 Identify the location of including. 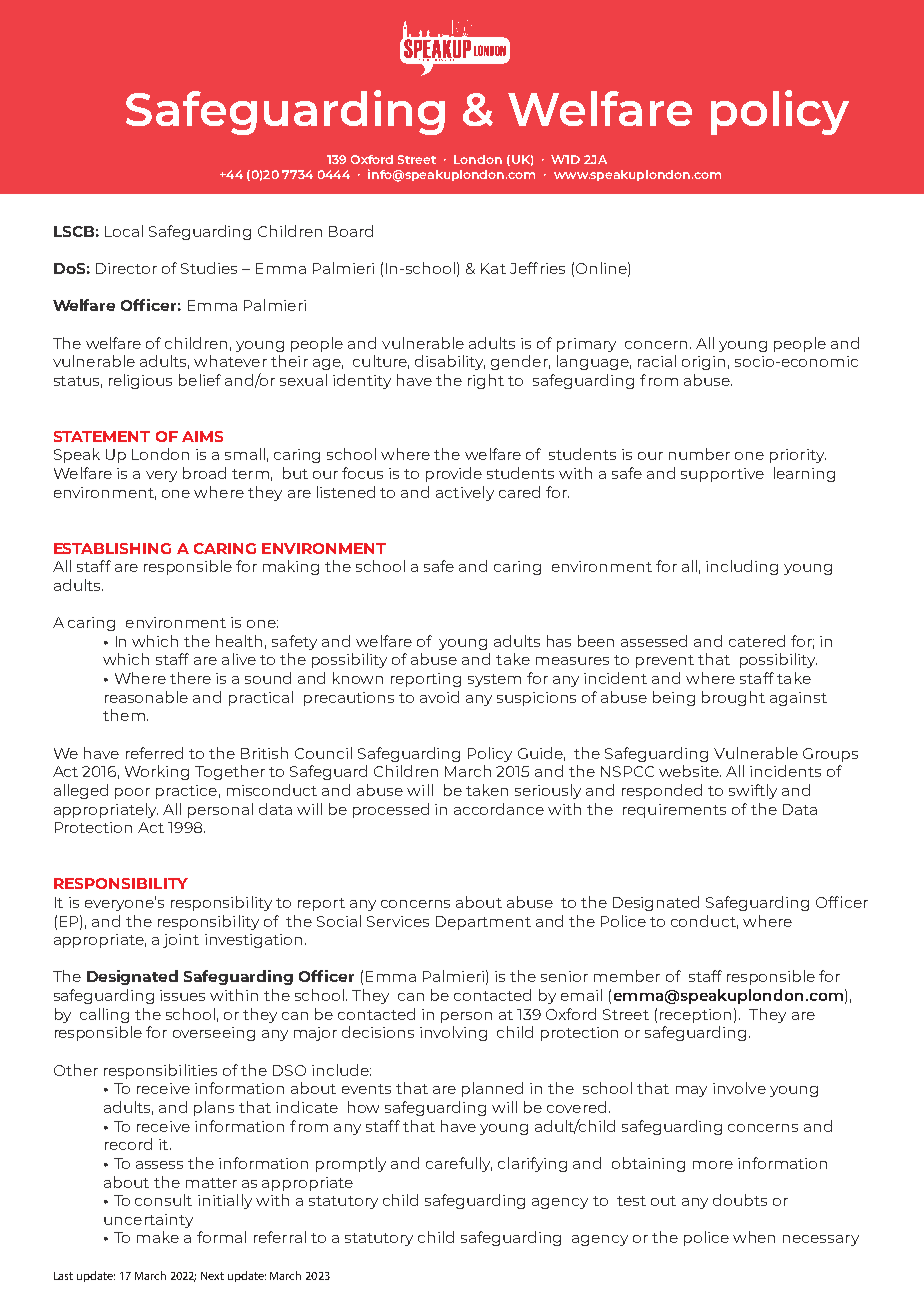
(742, 567).
